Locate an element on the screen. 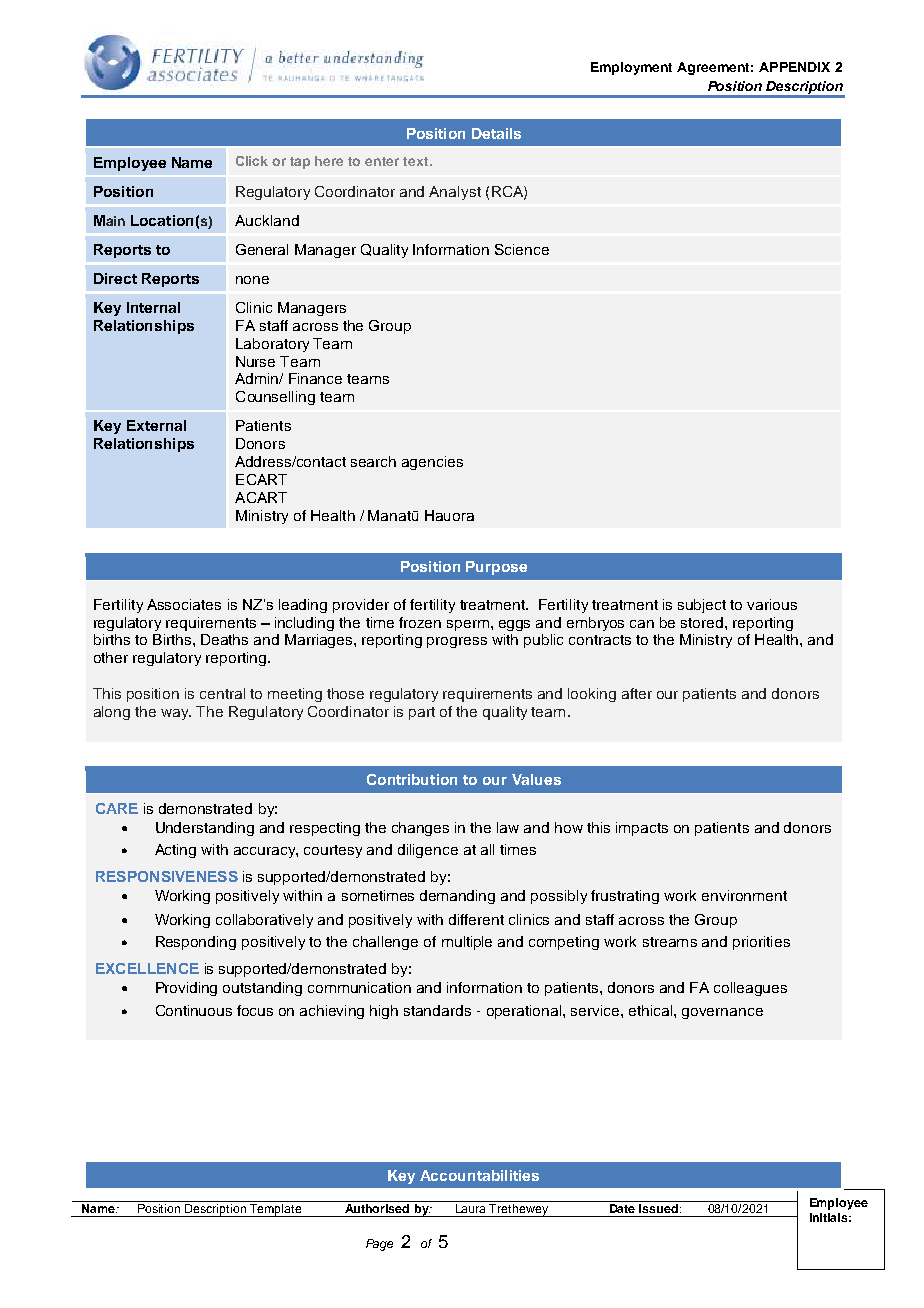 The width and height of the screenshot is (924, 1308). governance is located at coordinates (722, 1013).
